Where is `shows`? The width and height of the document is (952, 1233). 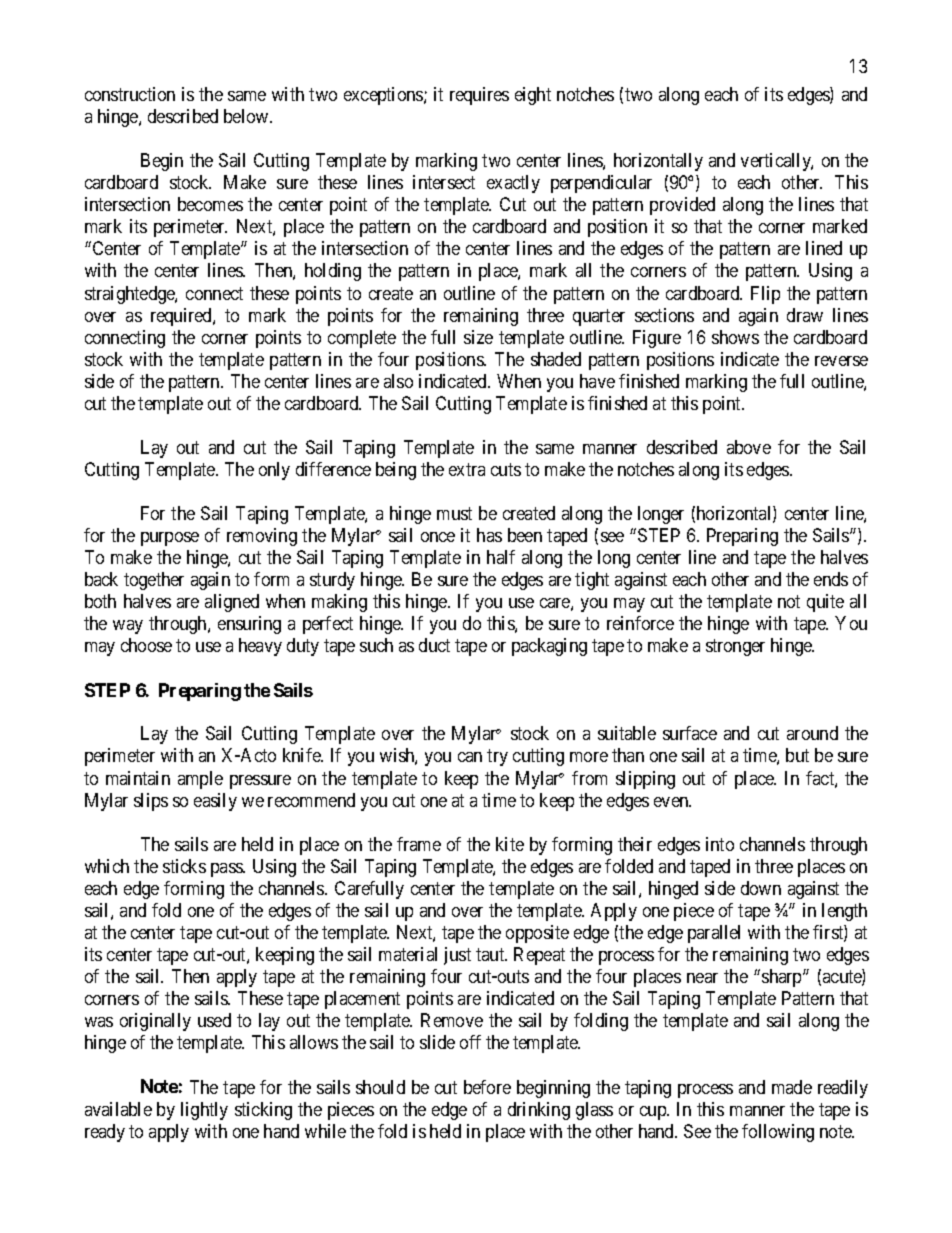
shows is located at coordinates (735, 337).
